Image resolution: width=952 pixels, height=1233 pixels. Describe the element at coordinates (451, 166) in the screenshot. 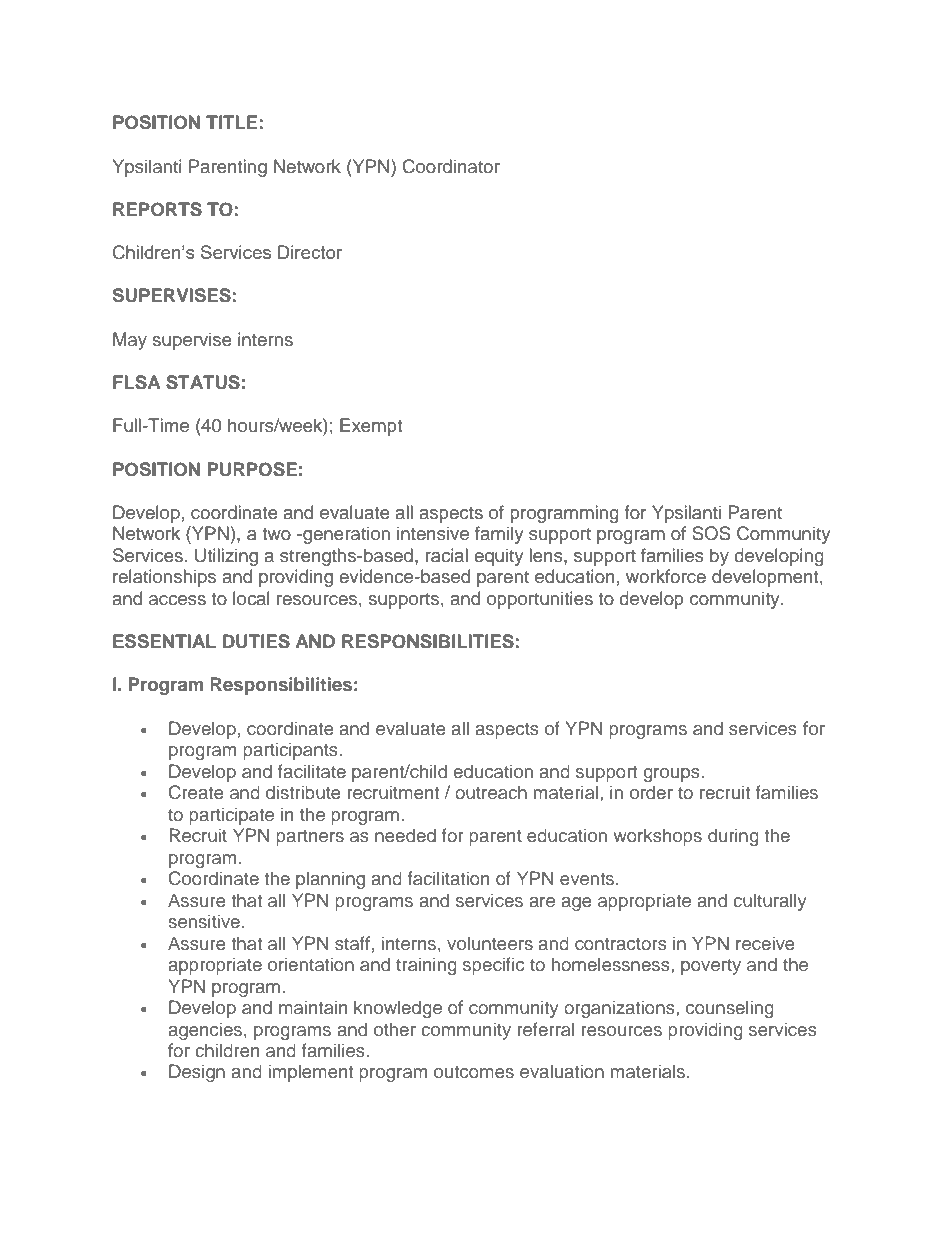

I see `Coordinator` at that location.
